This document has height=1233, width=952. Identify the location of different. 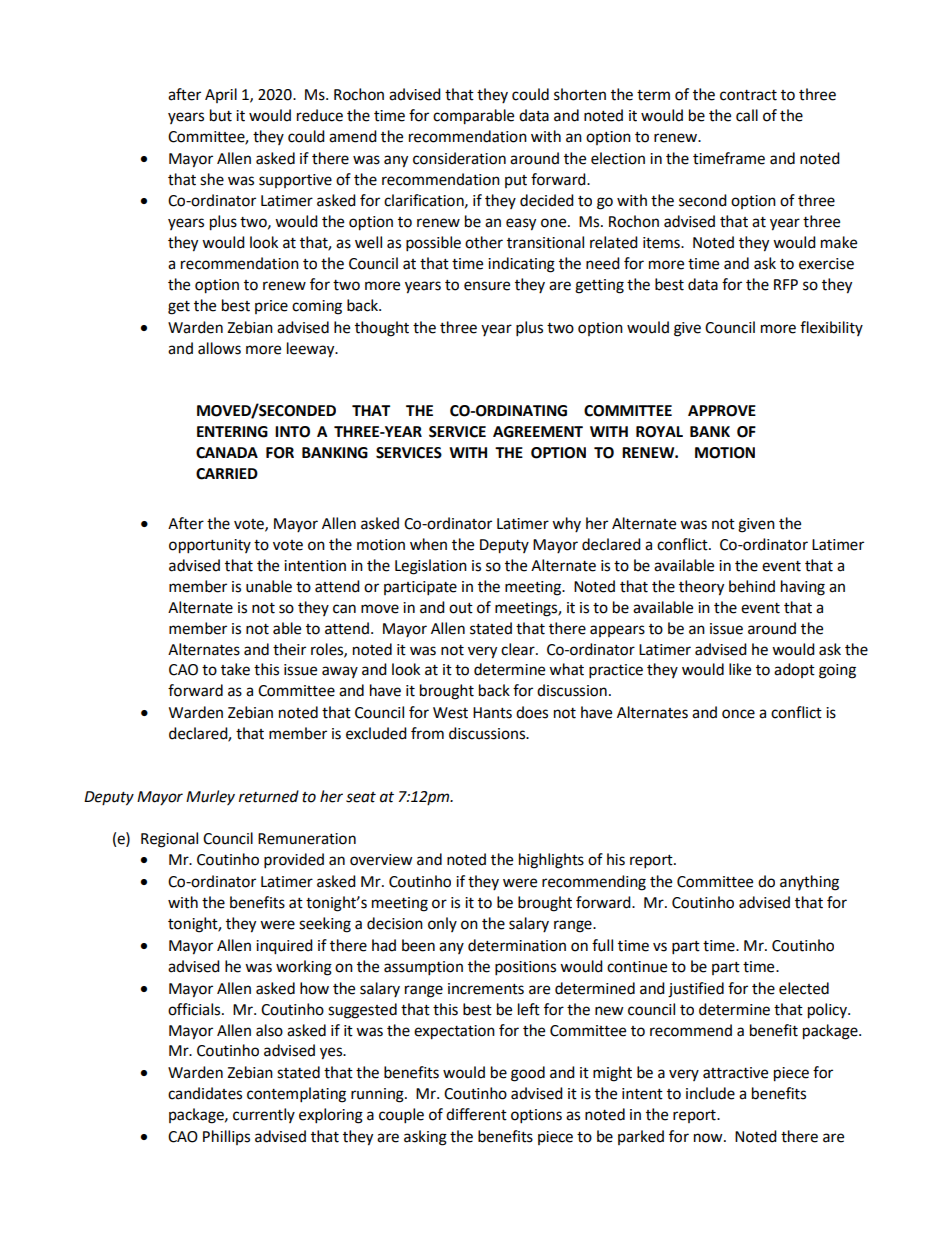
(476, 1114).
